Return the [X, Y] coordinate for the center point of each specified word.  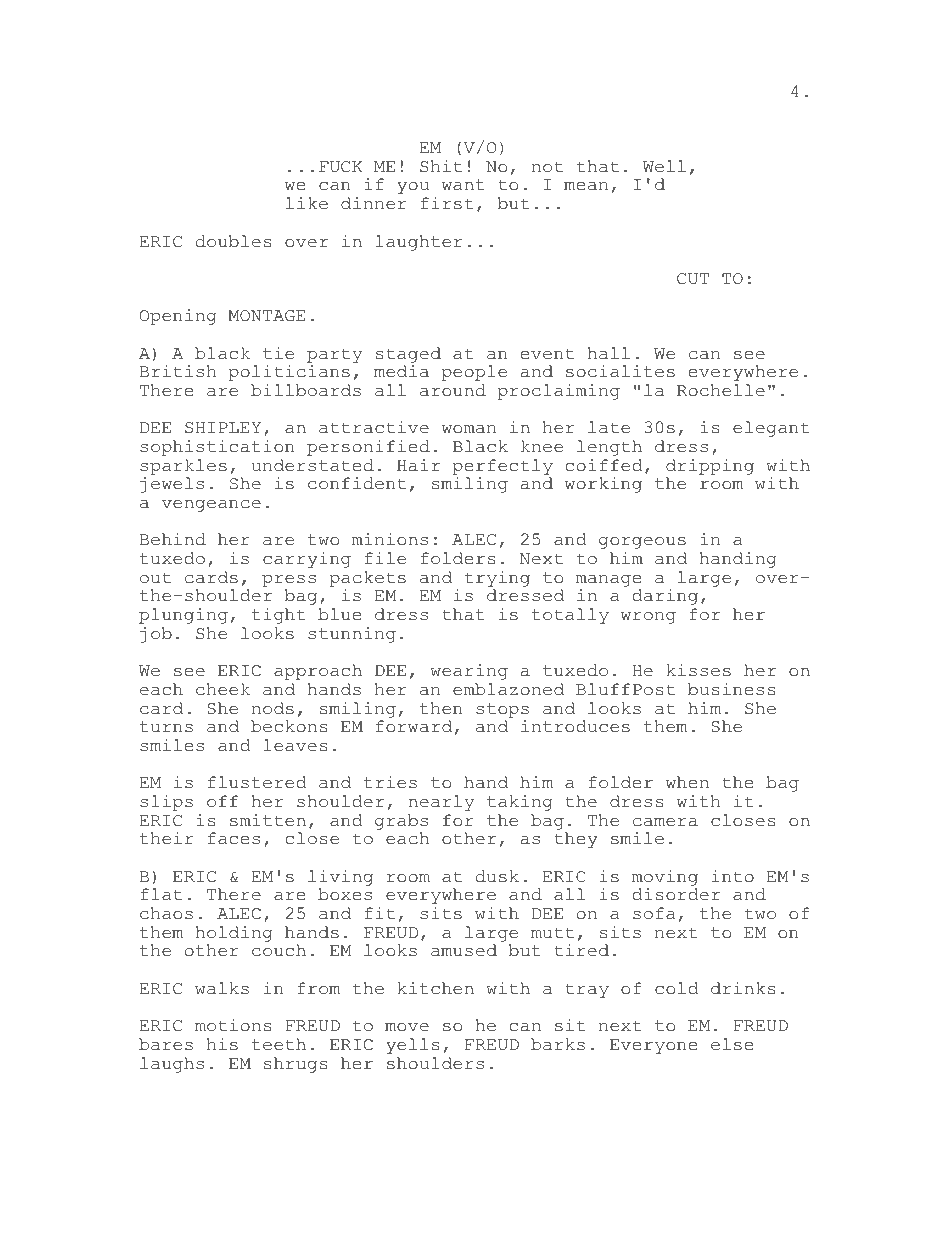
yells [413, 1046]
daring [665, 597]
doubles [234, 241]
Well [664, 166]
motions [233, 1025]
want [463, 185]
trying [497, 579]
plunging [183, 616]
